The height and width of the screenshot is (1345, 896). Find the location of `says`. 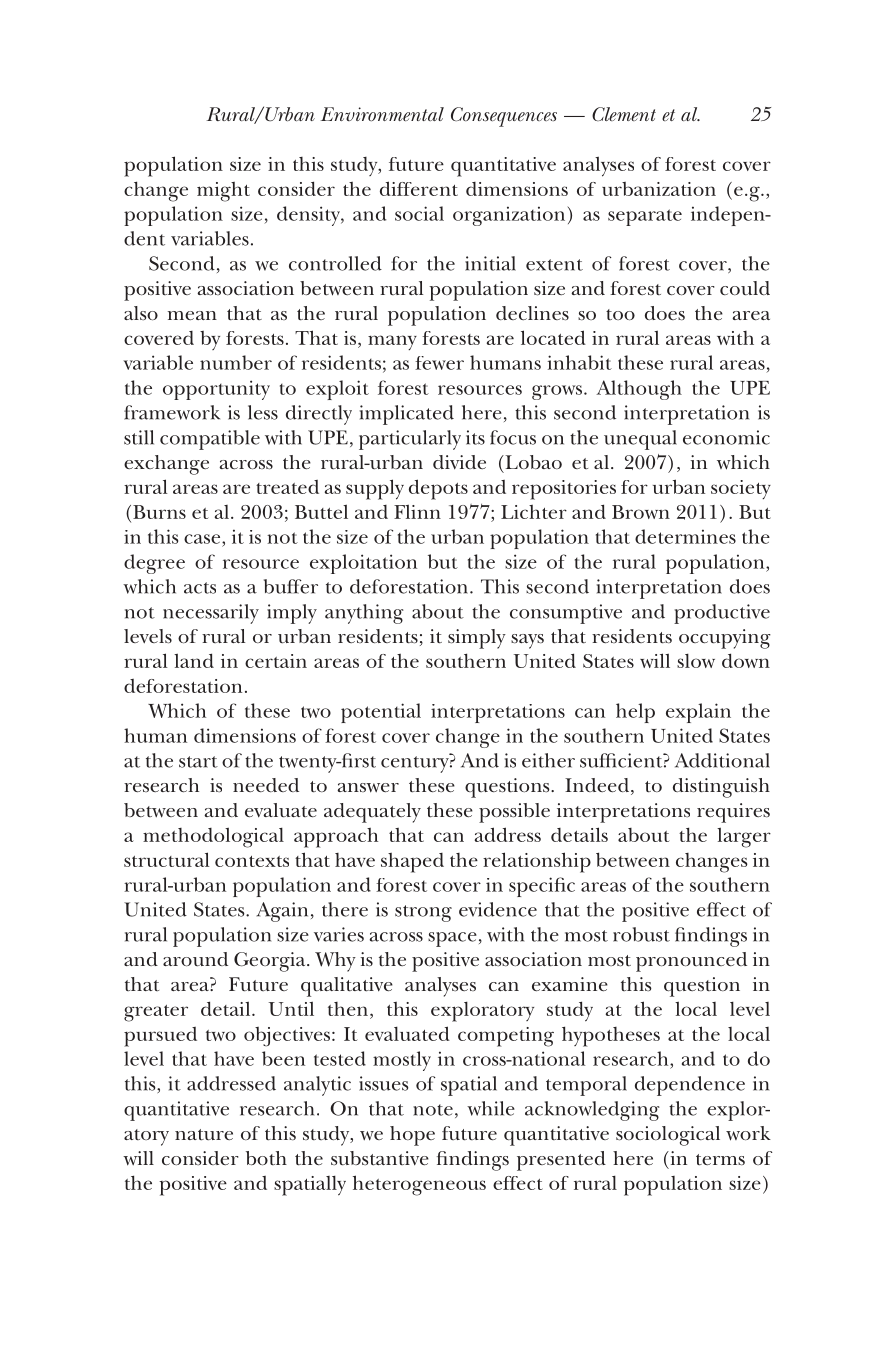

says is located at coordinates (527, 641).
